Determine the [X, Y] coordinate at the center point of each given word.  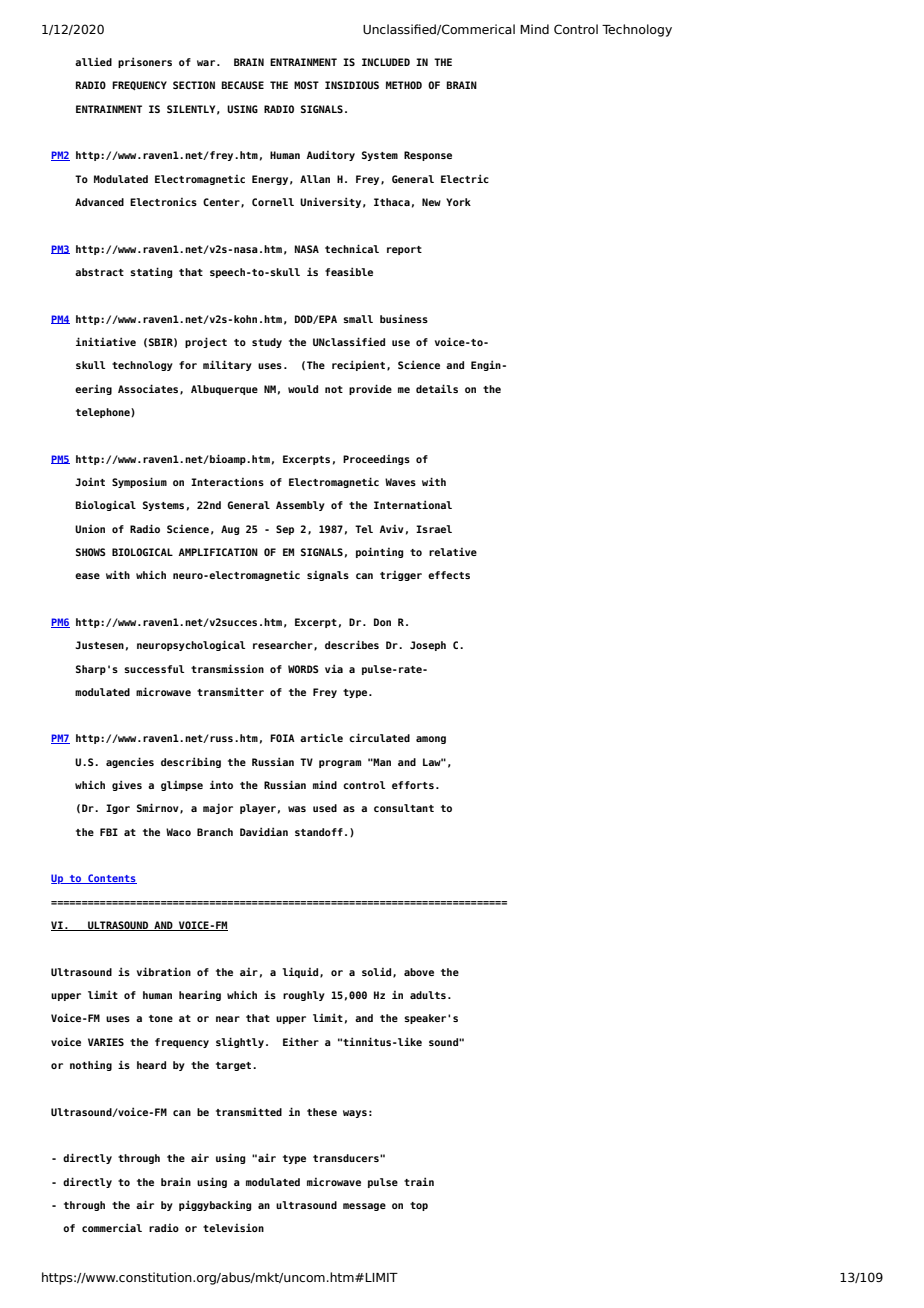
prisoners [145, 62]
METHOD [404, 85]
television [233, 1227]
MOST [306, 85]
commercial [112, 1227]
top [419, 1206]
